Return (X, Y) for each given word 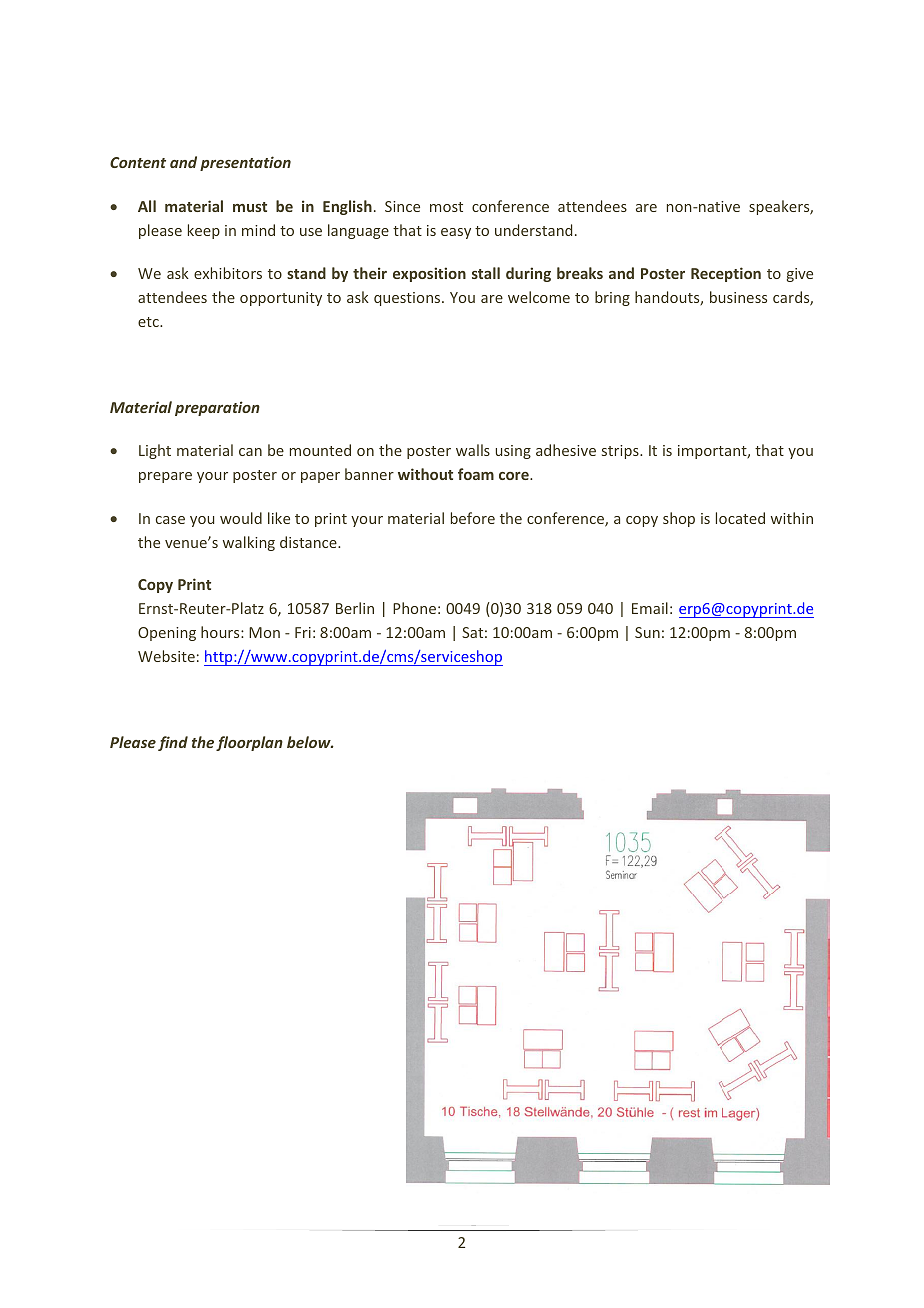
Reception (726, 274)
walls (473, 450)
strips (621, 452)
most (446, 207)
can (250, 452)
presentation (245, 163)
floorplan (249, 743)
